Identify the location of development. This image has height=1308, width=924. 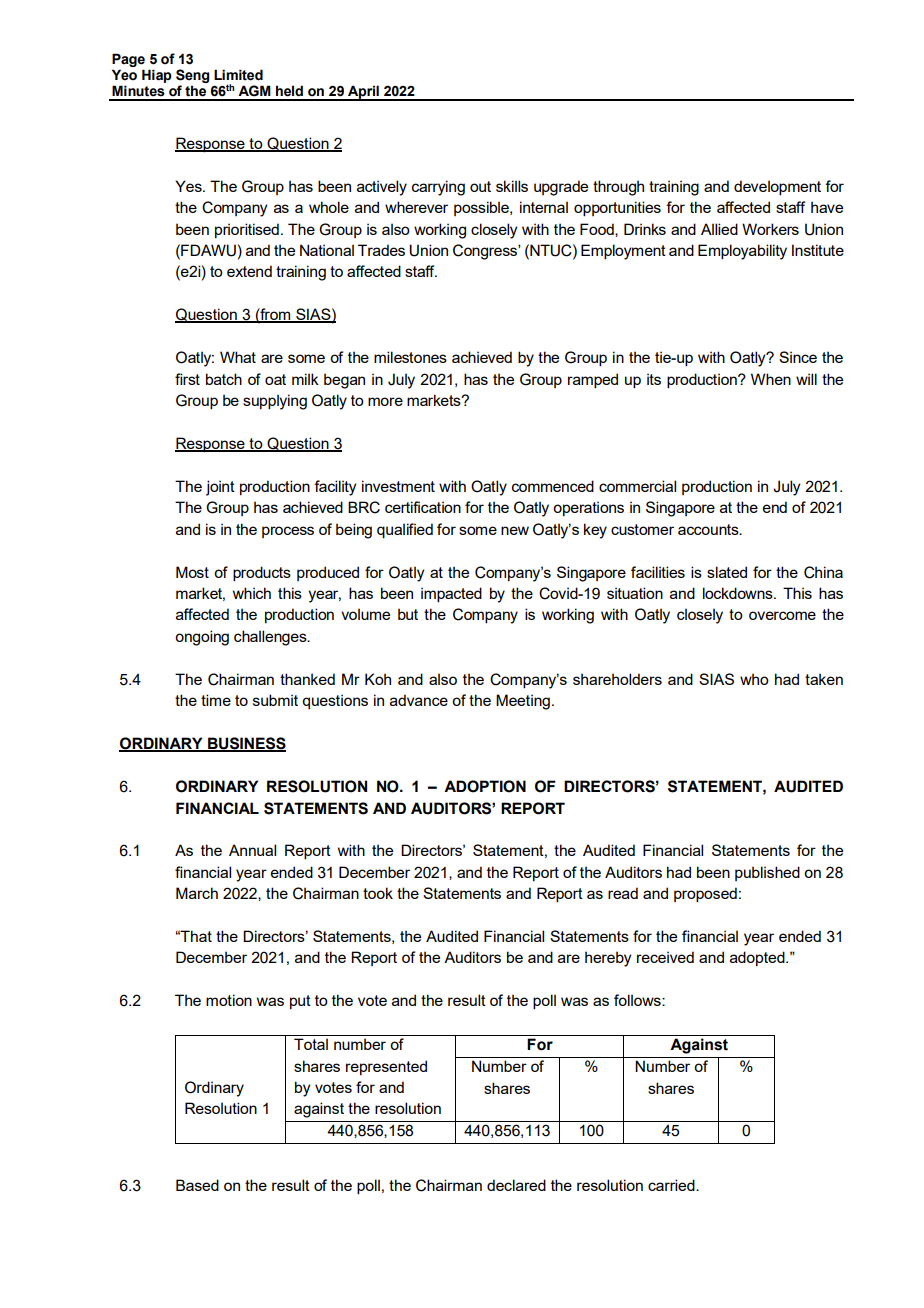
(777, 188).
